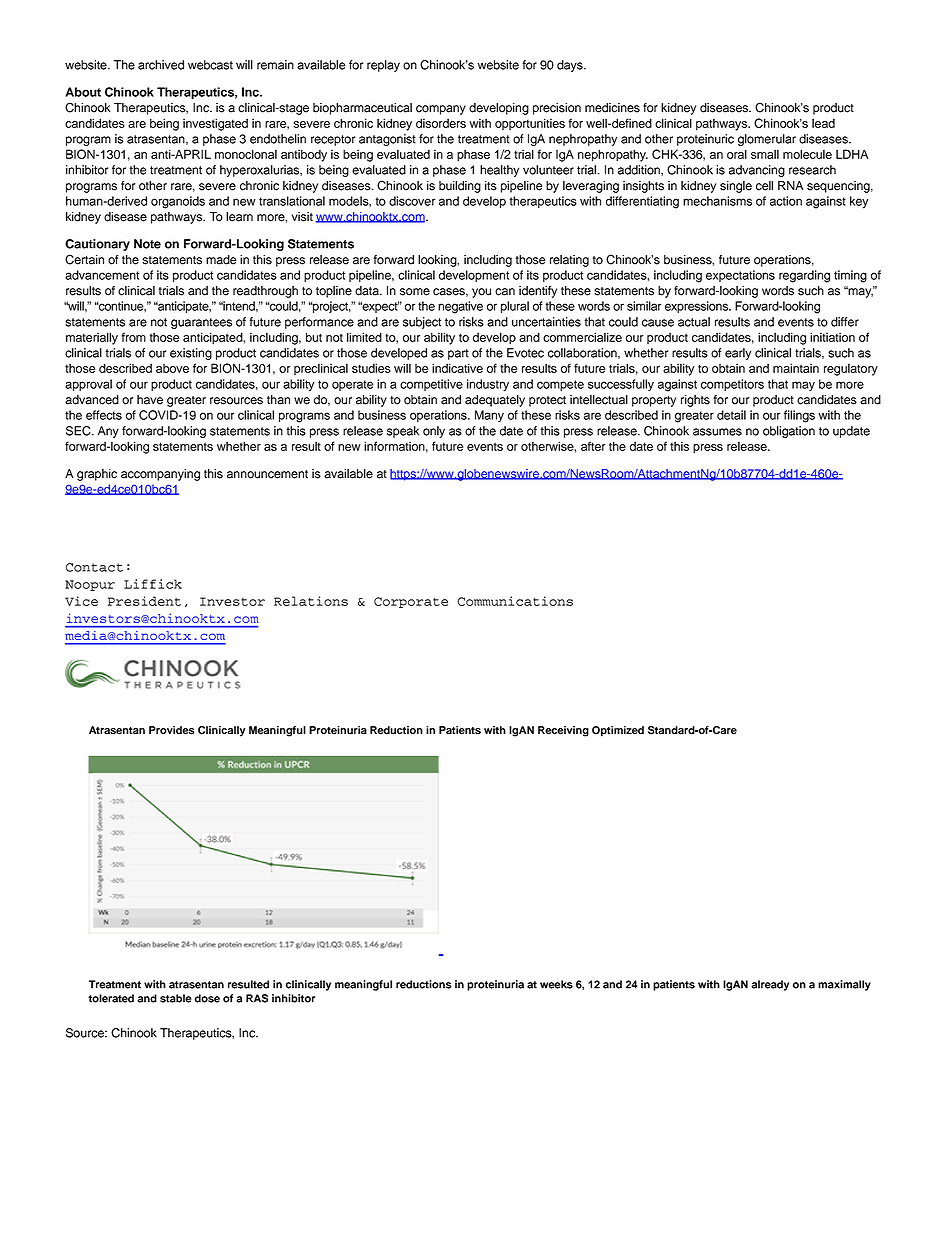 This screenshot has height=1233, width=952. What do you see at coordinates (176, 998) in the screenshot?
I see `stable` at bounding box center [176, 998].
